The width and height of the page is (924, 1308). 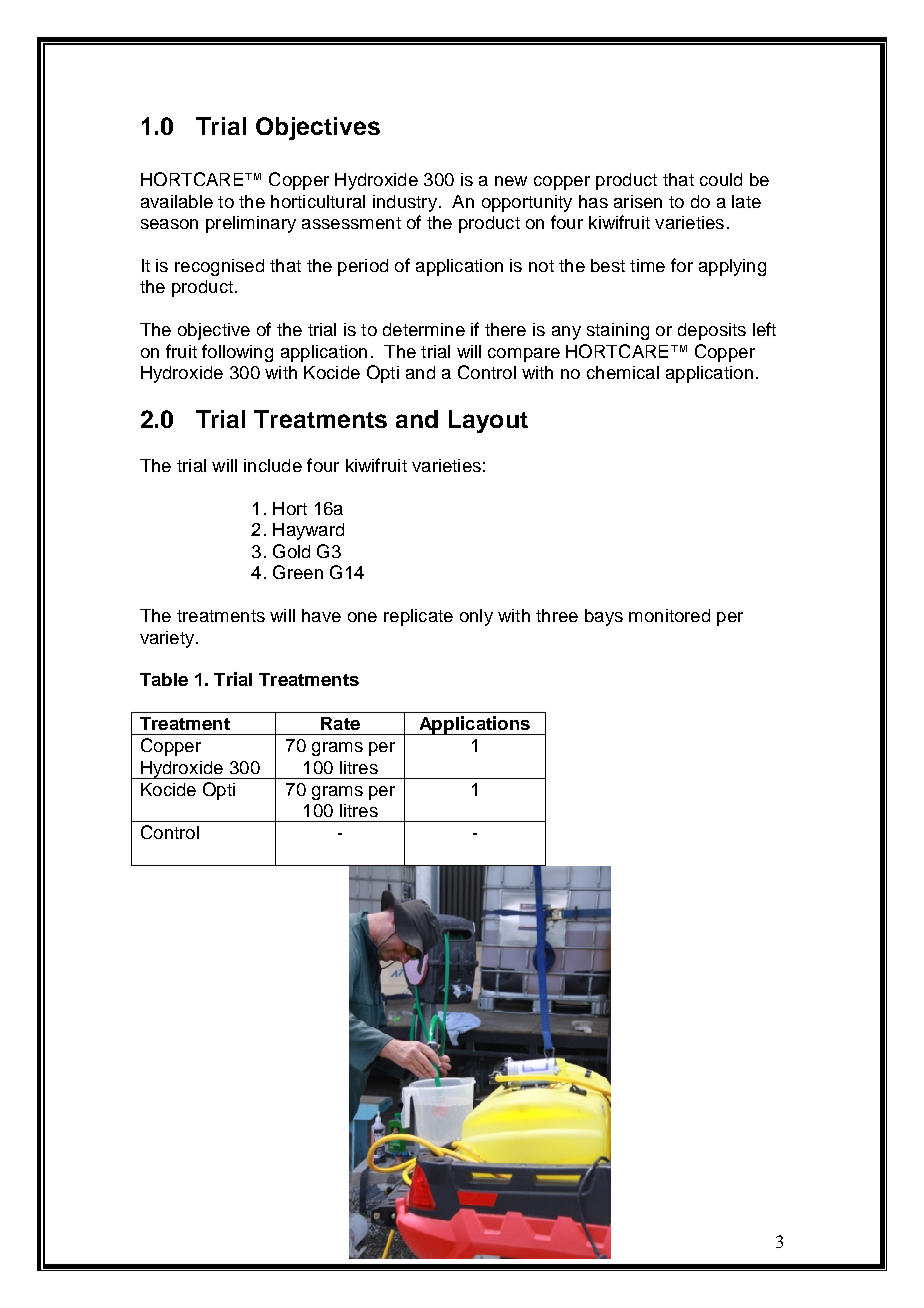 What do you see at coordinates (164, 679) in the page?
I see `Table` at bounding box center [164, 679].
